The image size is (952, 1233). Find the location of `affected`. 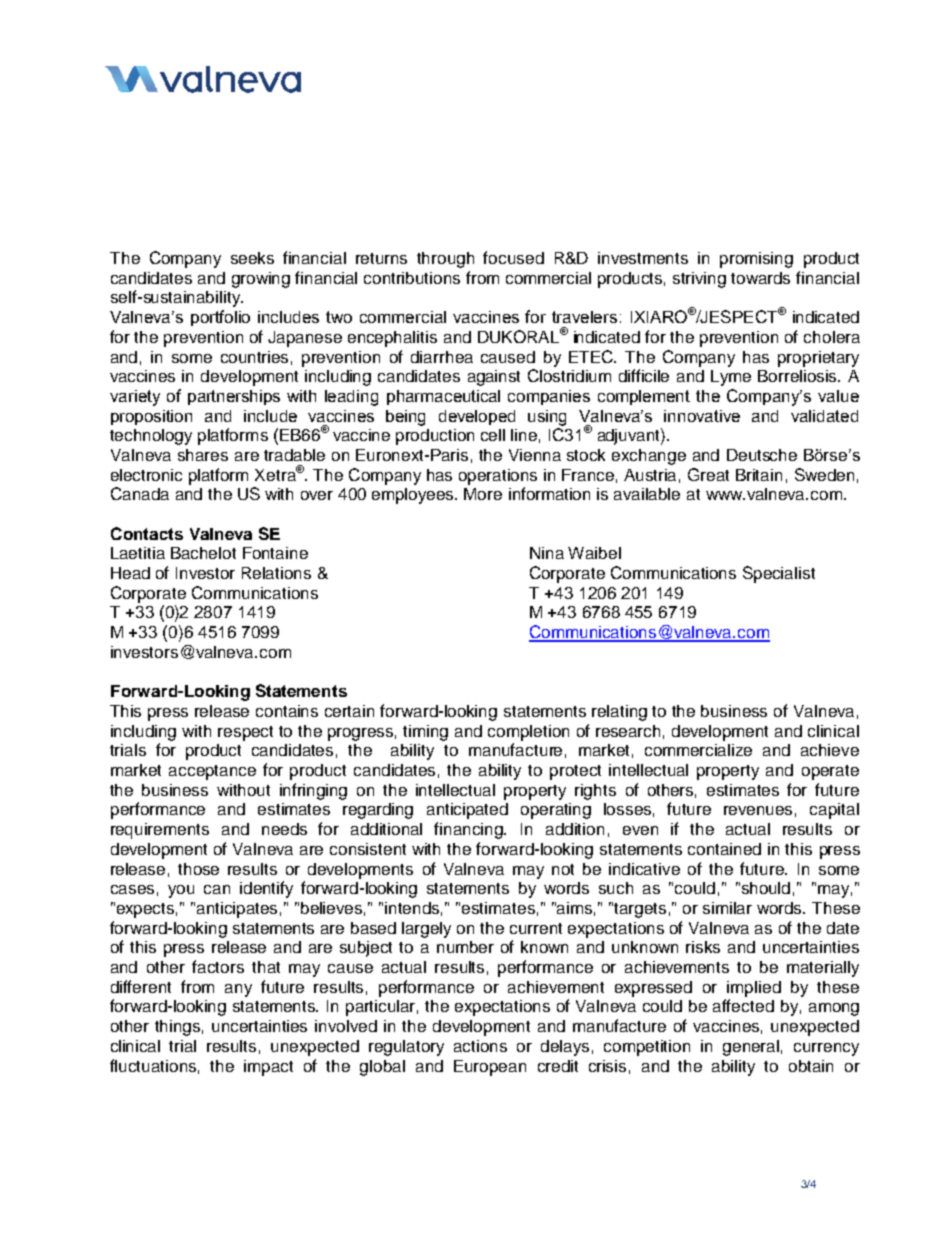

affected is located at coordinates (743, 1005).
